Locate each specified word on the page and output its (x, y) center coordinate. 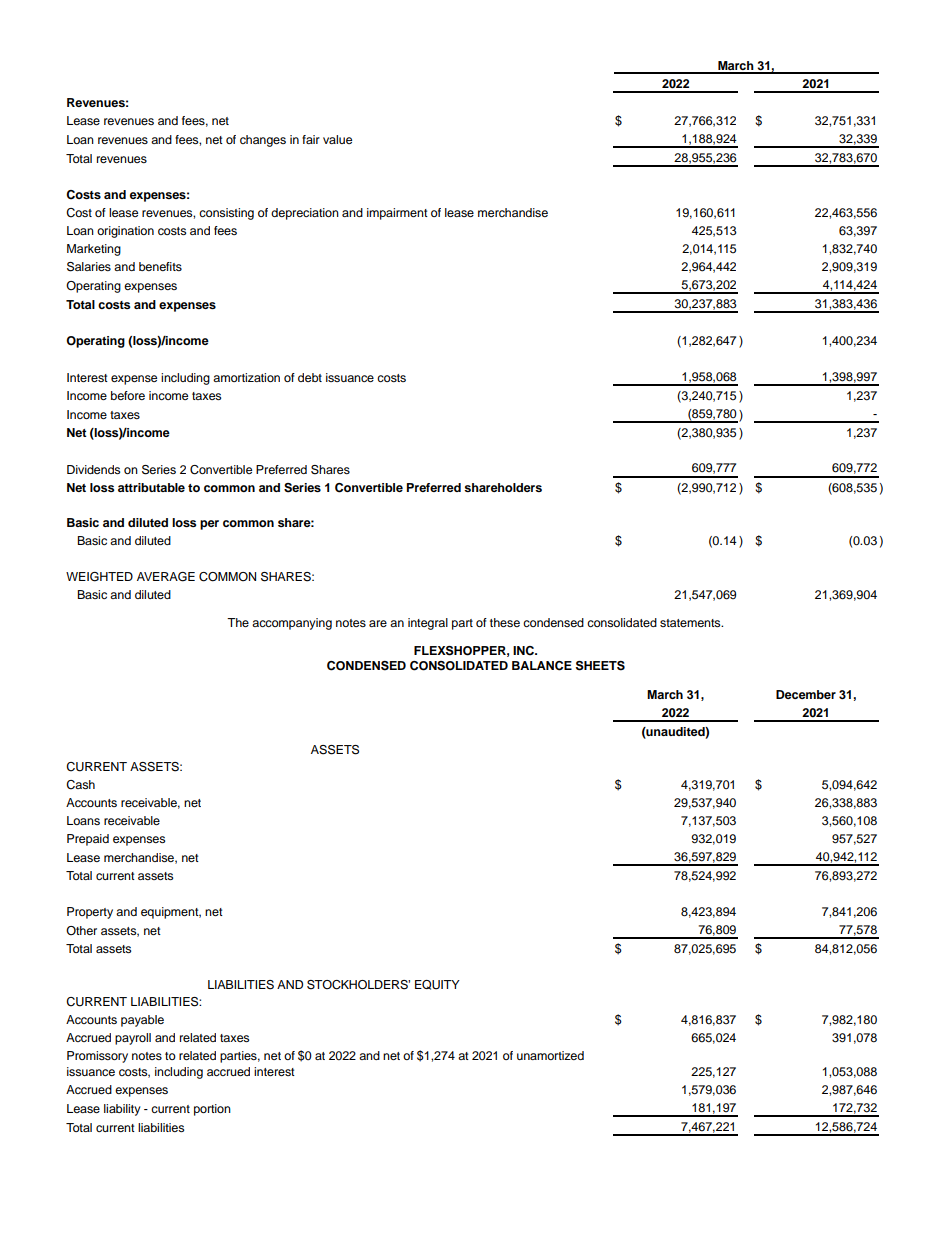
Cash (80, 785)
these (505, 622)
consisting (226, 214)
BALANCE (542, 666)
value (337, 139)
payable (142, 1021)
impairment (397, 214)
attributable (151, 487)
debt (310, 377)
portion (212, 1110)
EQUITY (437, 985)
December (806, 694)
